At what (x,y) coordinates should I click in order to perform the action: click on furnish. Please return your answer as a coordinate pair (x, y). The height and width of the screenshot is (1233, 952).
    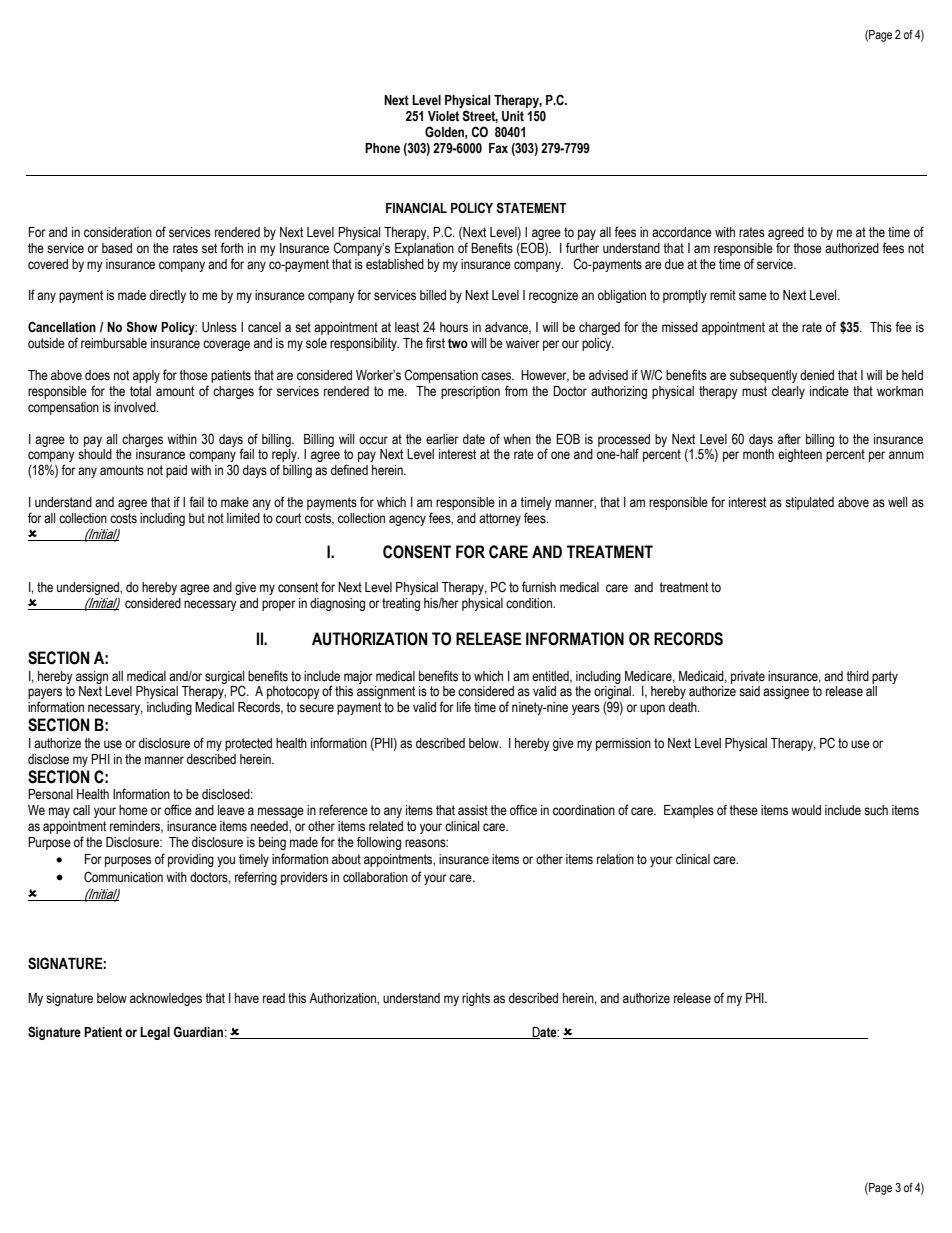
    Looking at the image, I should click on (539, 587).
